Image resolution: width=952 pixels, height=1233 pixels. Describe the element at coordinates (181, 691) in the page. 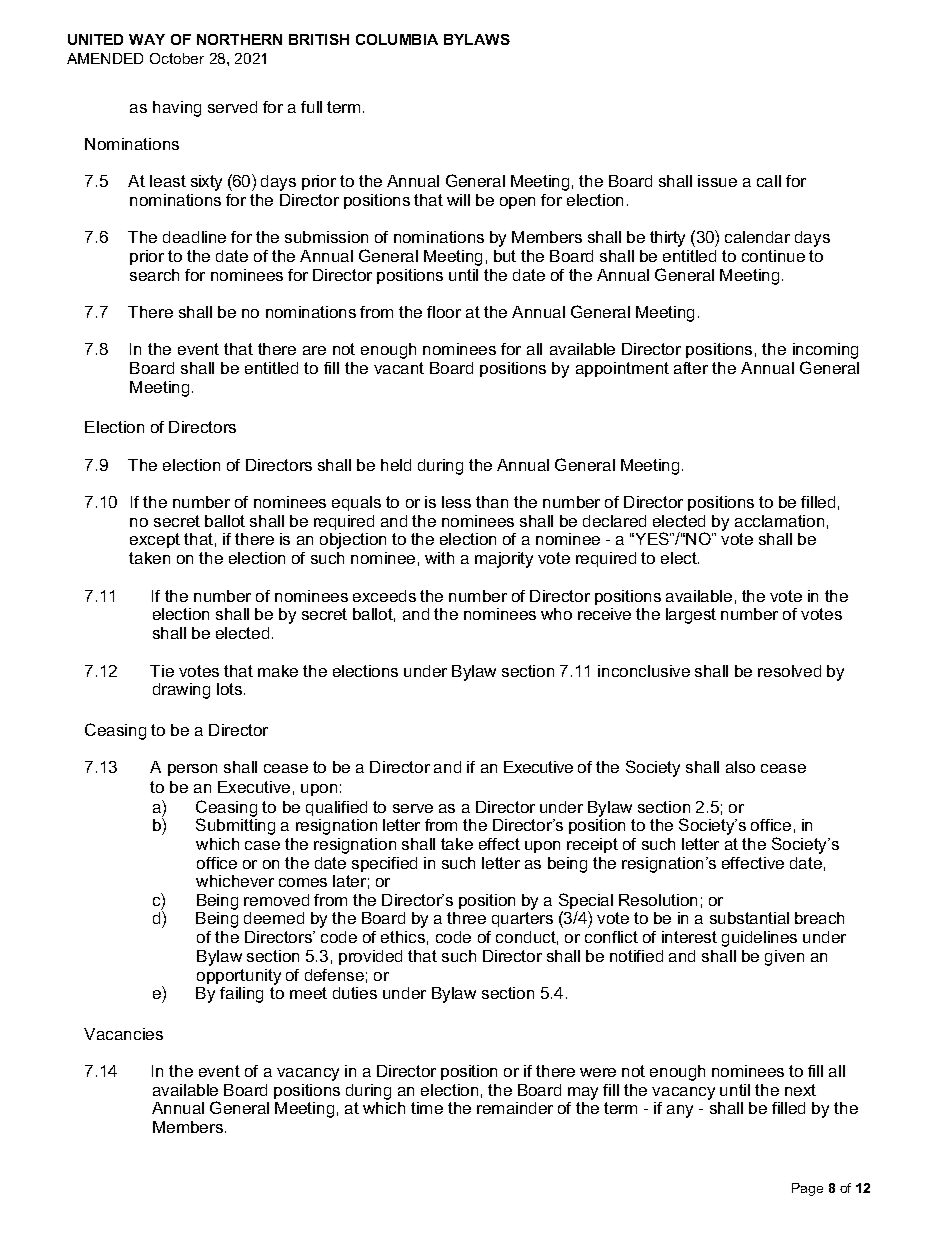

I see `drawing` at that location.
